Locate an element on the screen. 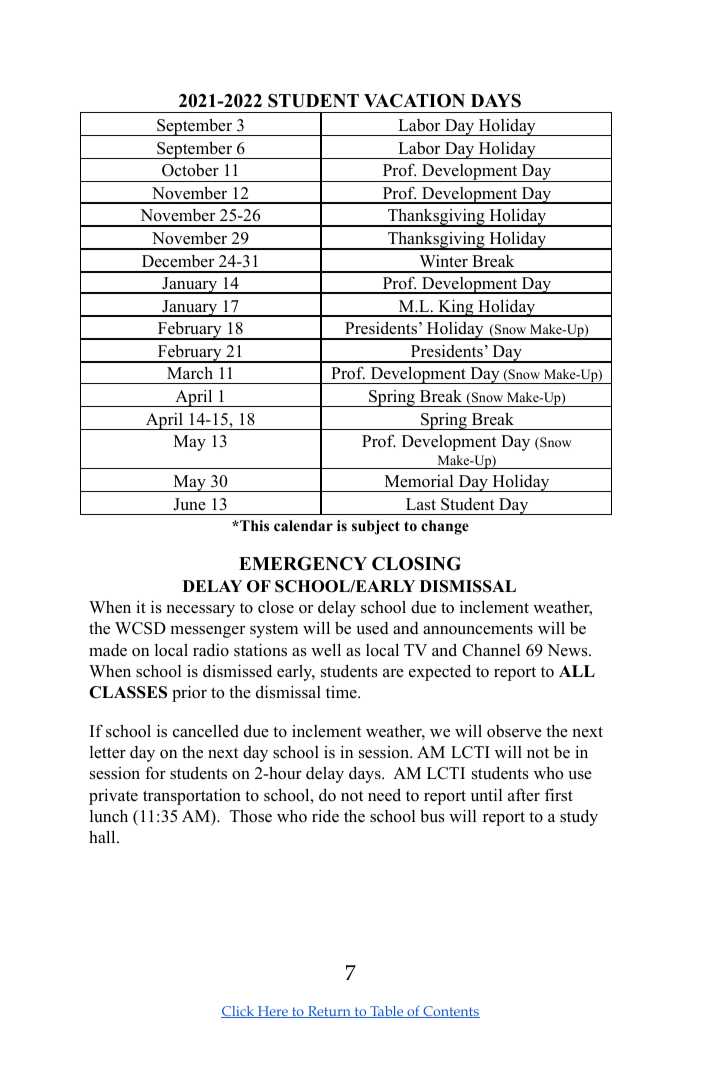 The image size is (701, 1084). Memorial is located at coordinates (419, 481).
